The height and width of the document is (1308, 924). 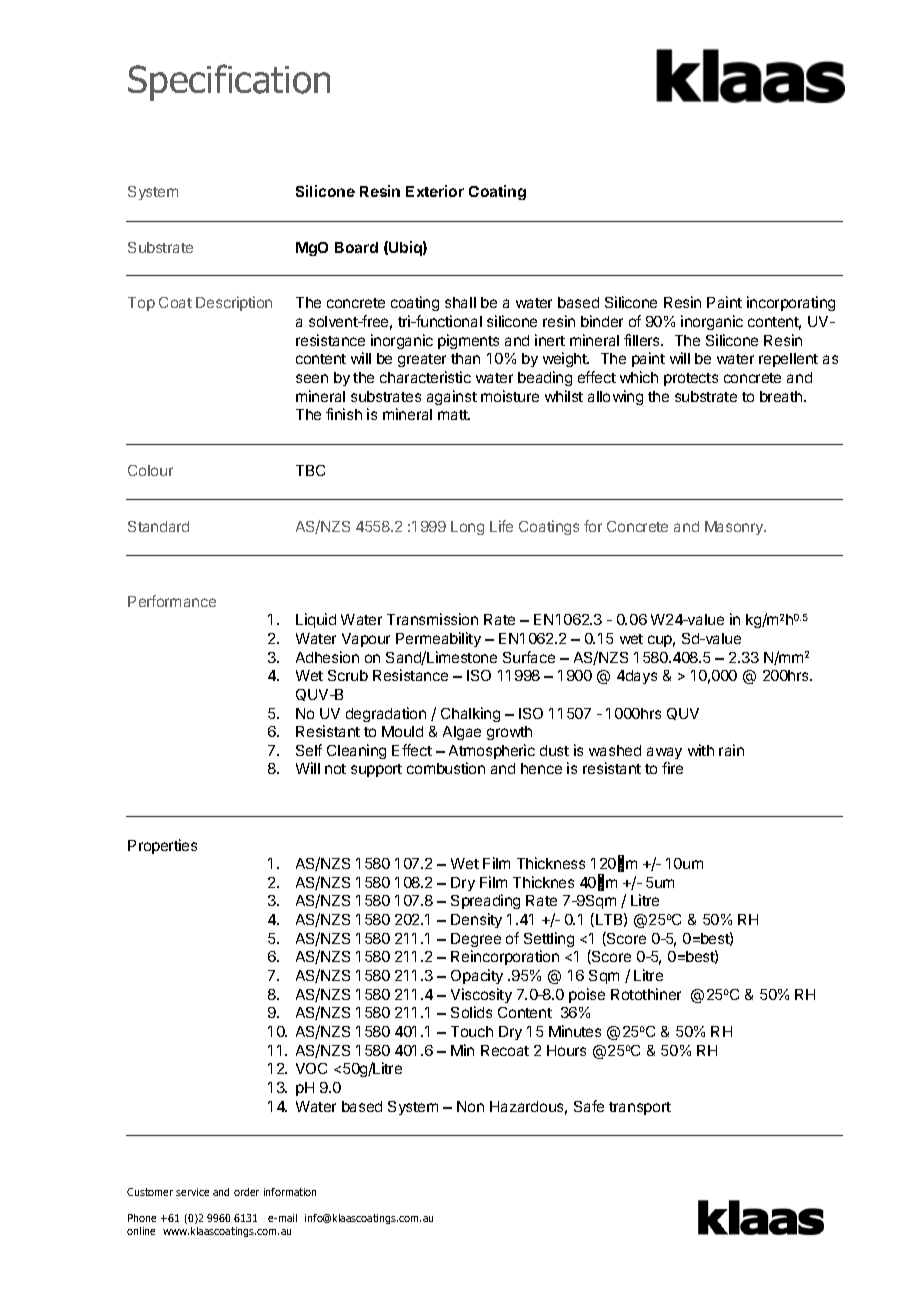 I want to click on service, so click(x=192, y=1192).
